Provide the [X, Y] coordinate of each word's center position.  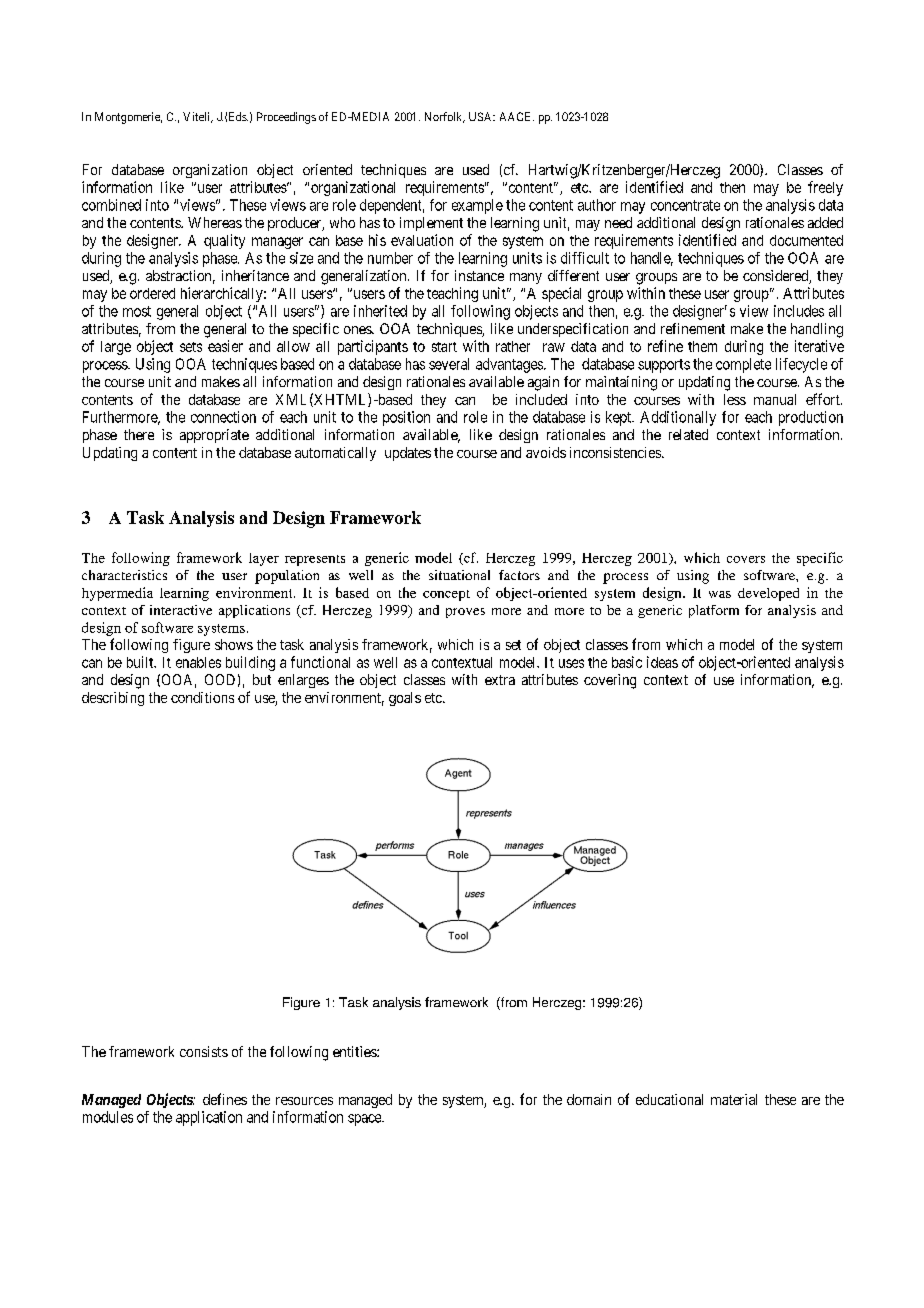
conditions [202, 697]
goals [405, 699]
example [477, 206]
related [688, 434]
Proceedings [286, 118]
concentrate [685, 205]
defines [225, 1099]
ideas [662, 662]
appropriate [214, 436]
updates [408, 454]
